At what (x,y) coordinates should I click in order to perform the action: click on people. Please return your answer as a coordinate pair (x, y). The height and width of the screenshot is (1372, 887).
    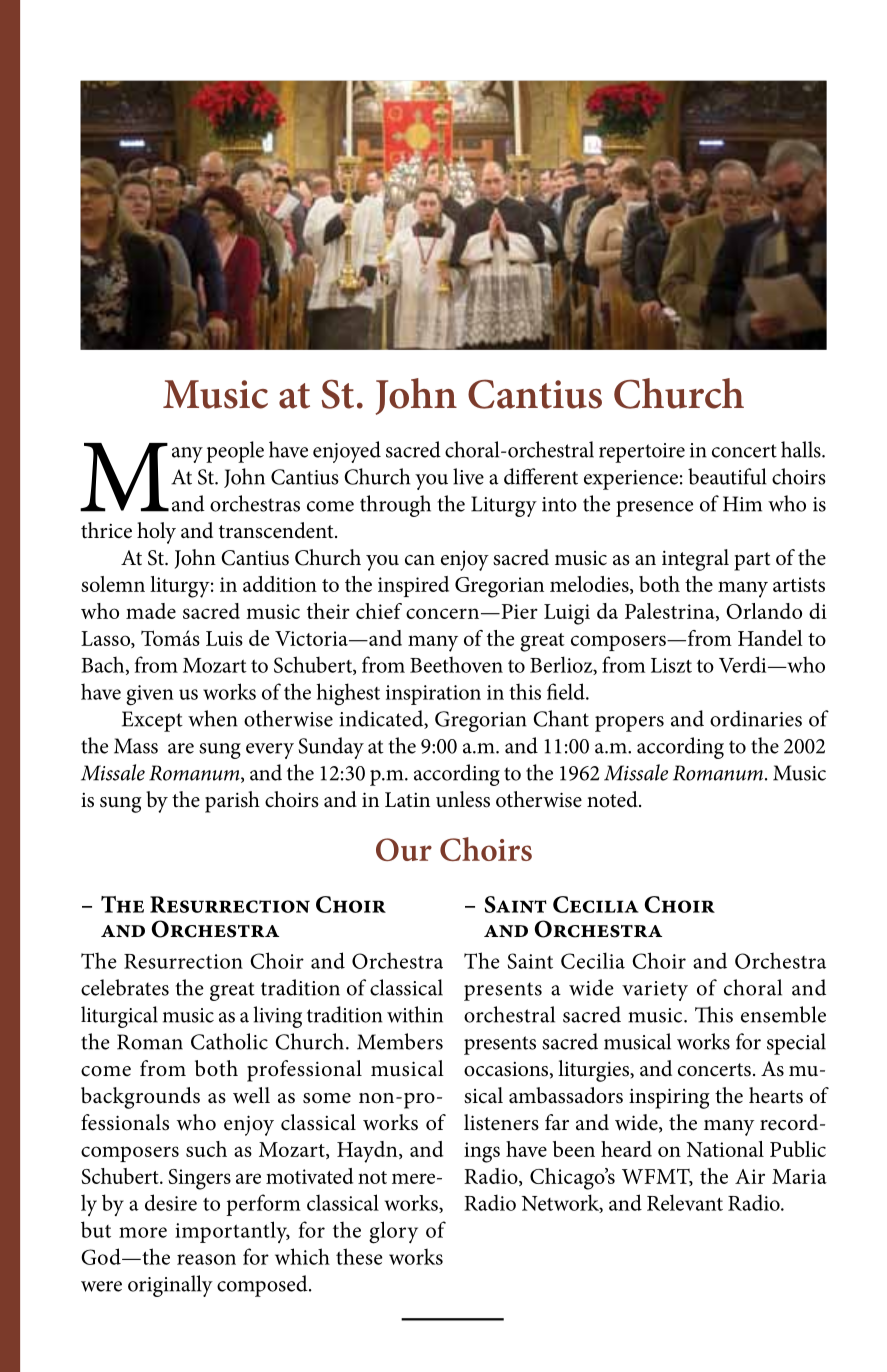
    Looking at the image, I should click on (235, 452).
